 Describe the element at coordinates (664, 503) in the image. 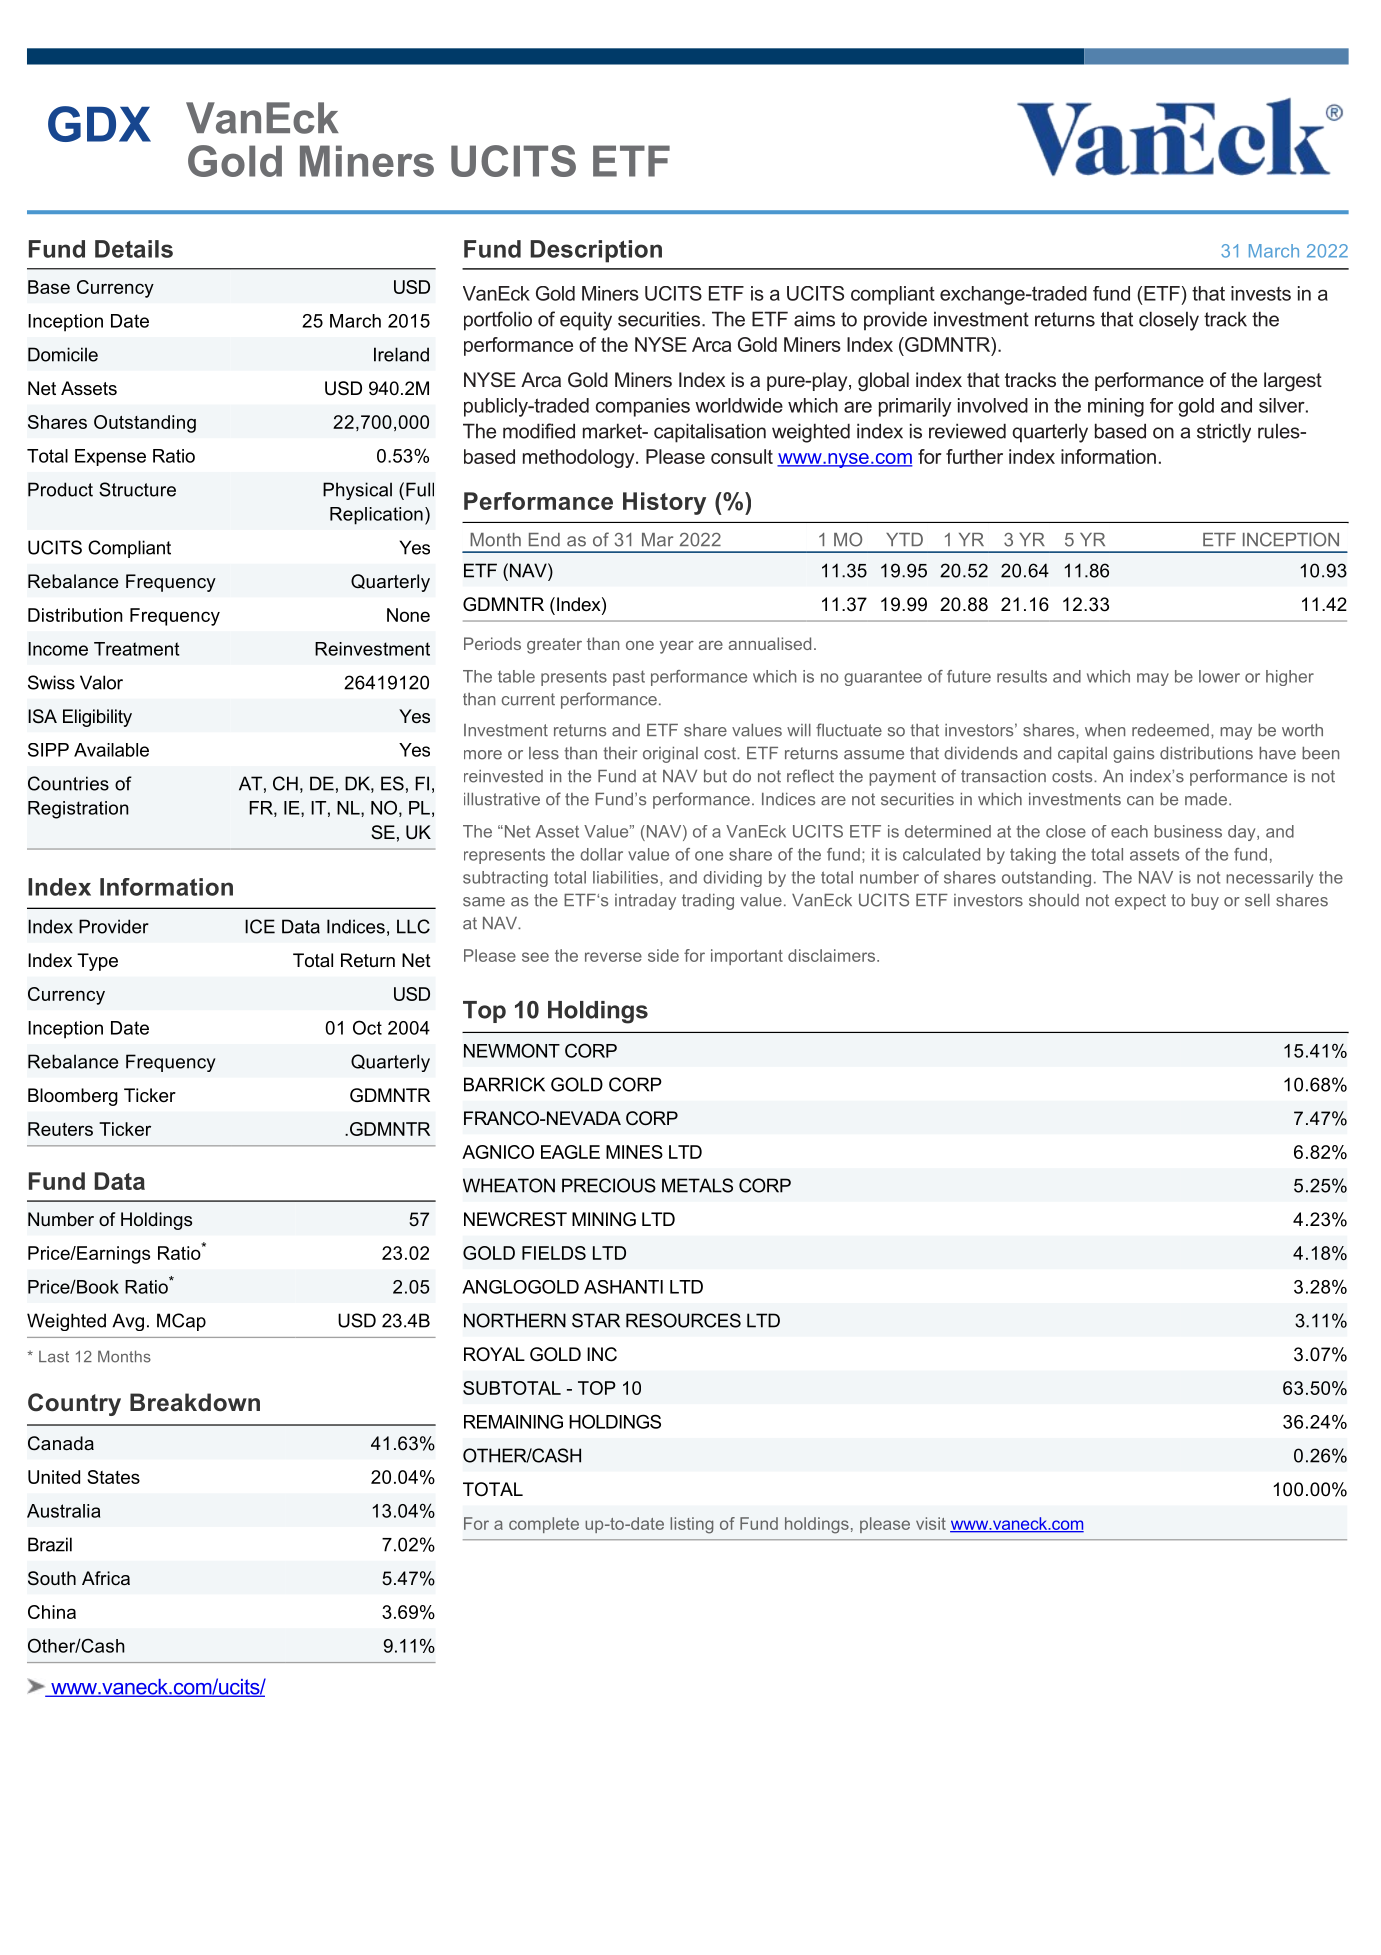

I see `History` at that location.
